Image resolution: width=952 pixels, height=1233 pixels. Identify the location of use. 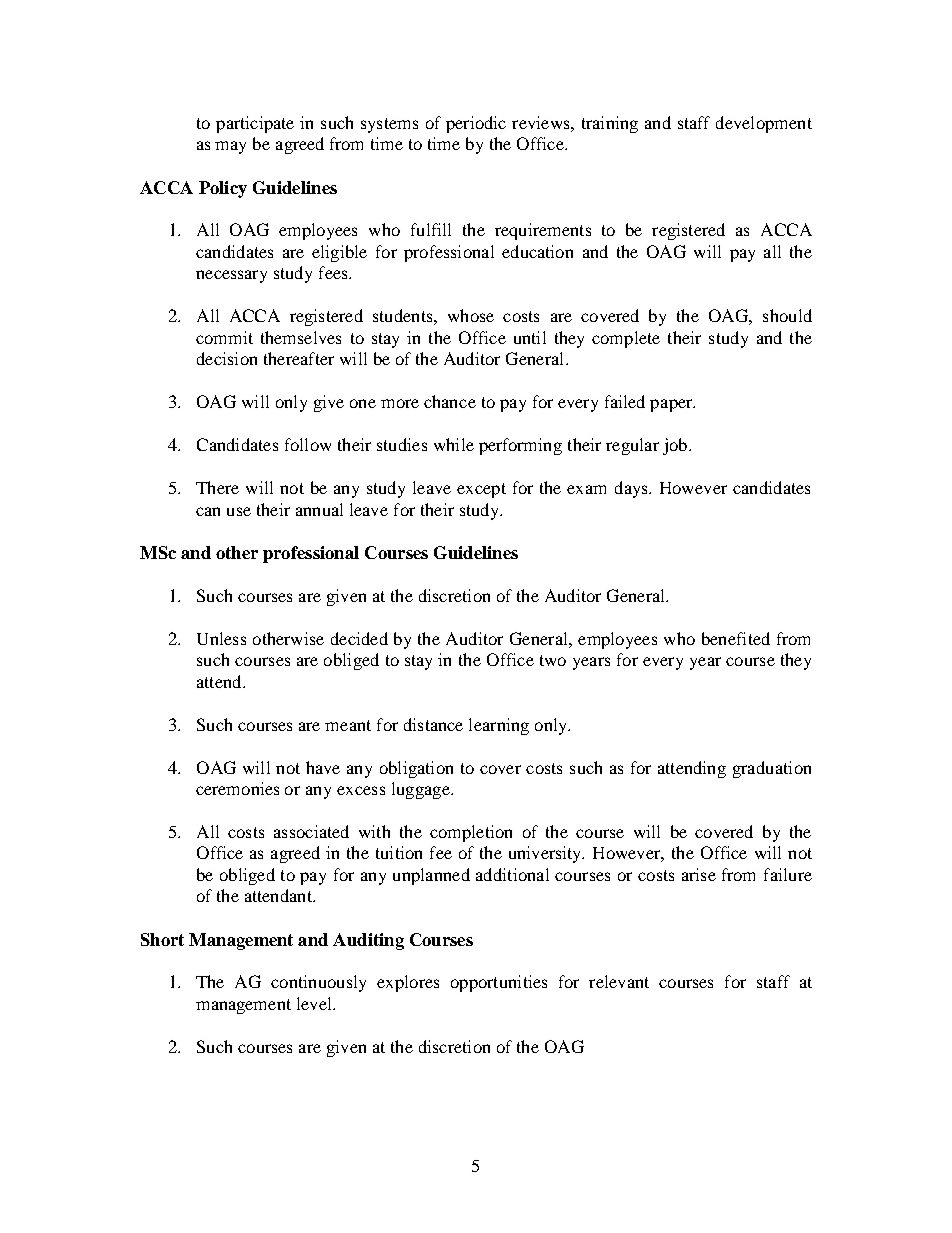
(239, 511).
